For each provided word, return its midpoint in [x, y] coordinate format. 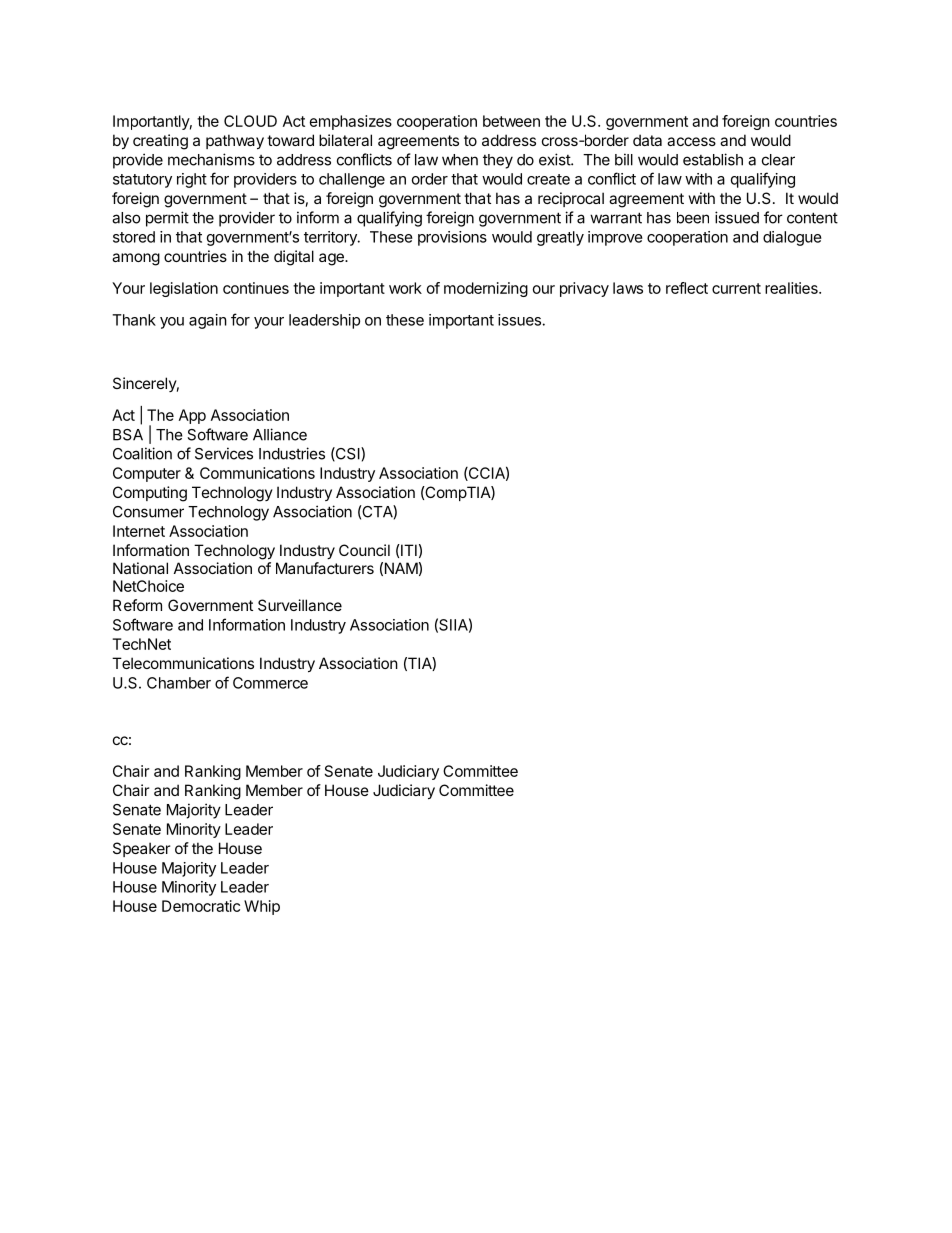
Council [364, 550]
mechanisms [211, 159]
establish [713, 159]
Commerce [270, 683]
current [736, 288]
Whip [262, 907]
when [460, 160]
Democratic [201, 906]
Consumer [148, 512]
